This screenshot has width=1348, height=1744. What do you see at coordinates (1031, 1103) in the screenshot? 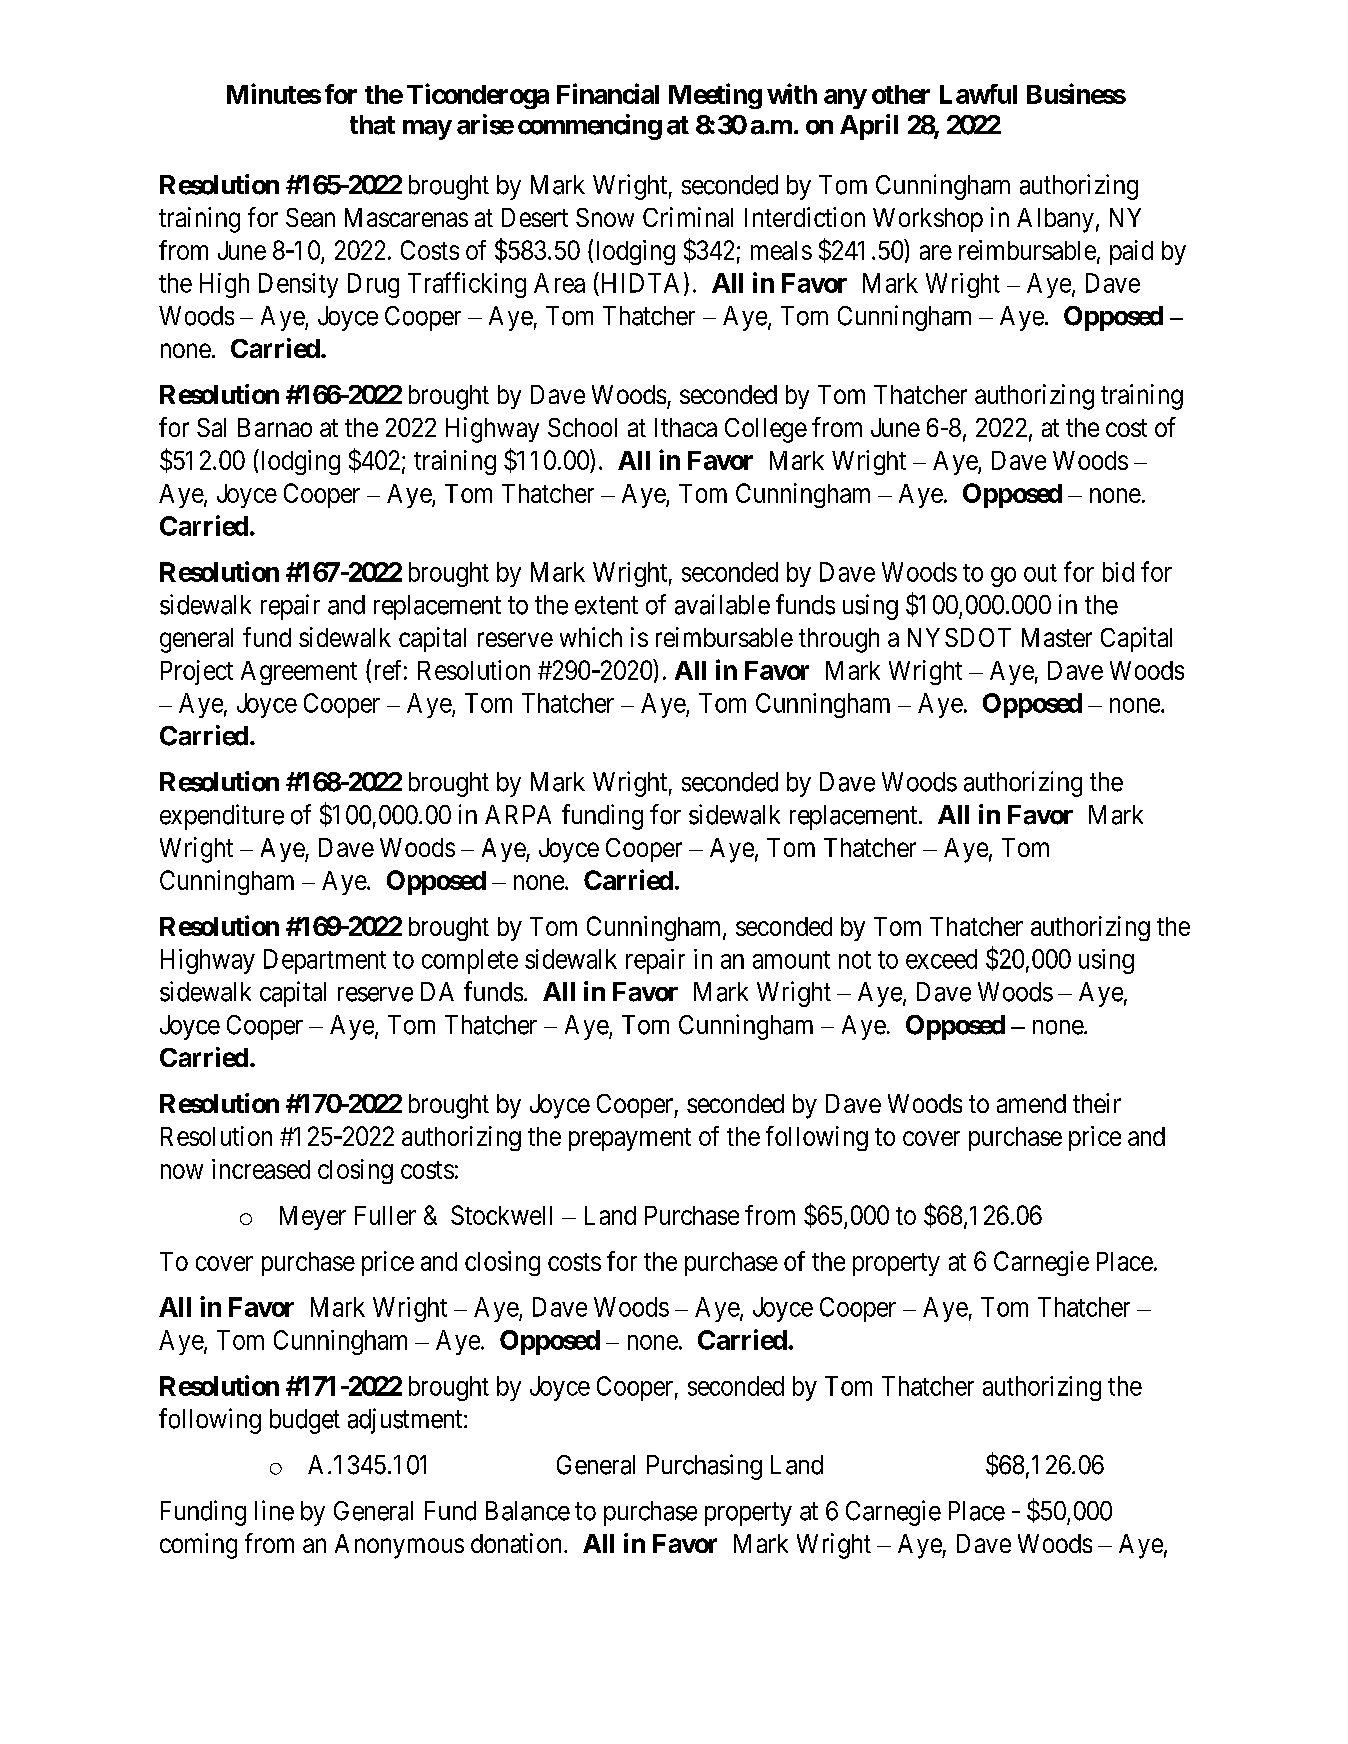
I see `amend` at bounding box center [1031, 1103].
